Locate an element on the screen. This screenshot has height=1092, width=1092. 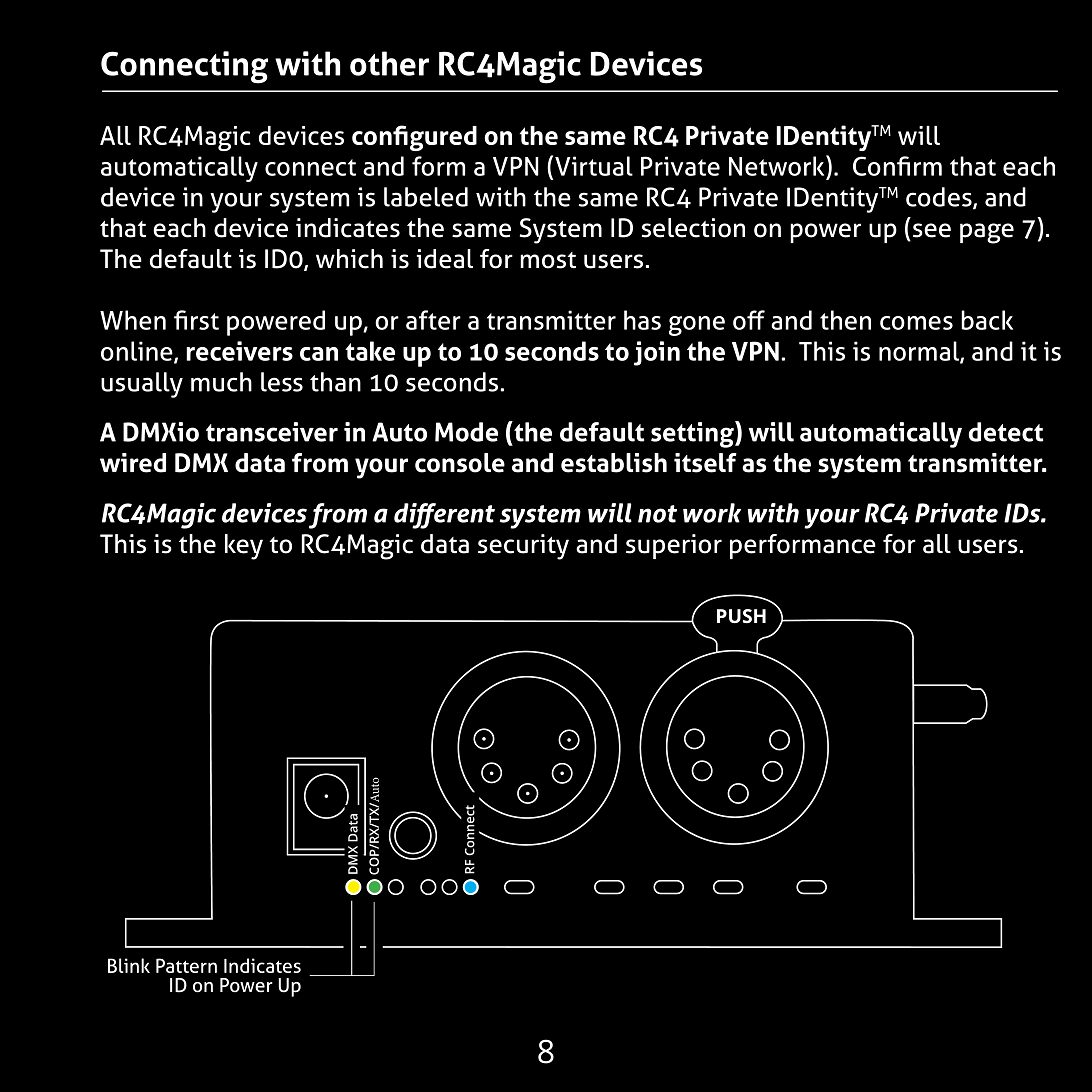
PUSH is located at coordinates (741, 616).
